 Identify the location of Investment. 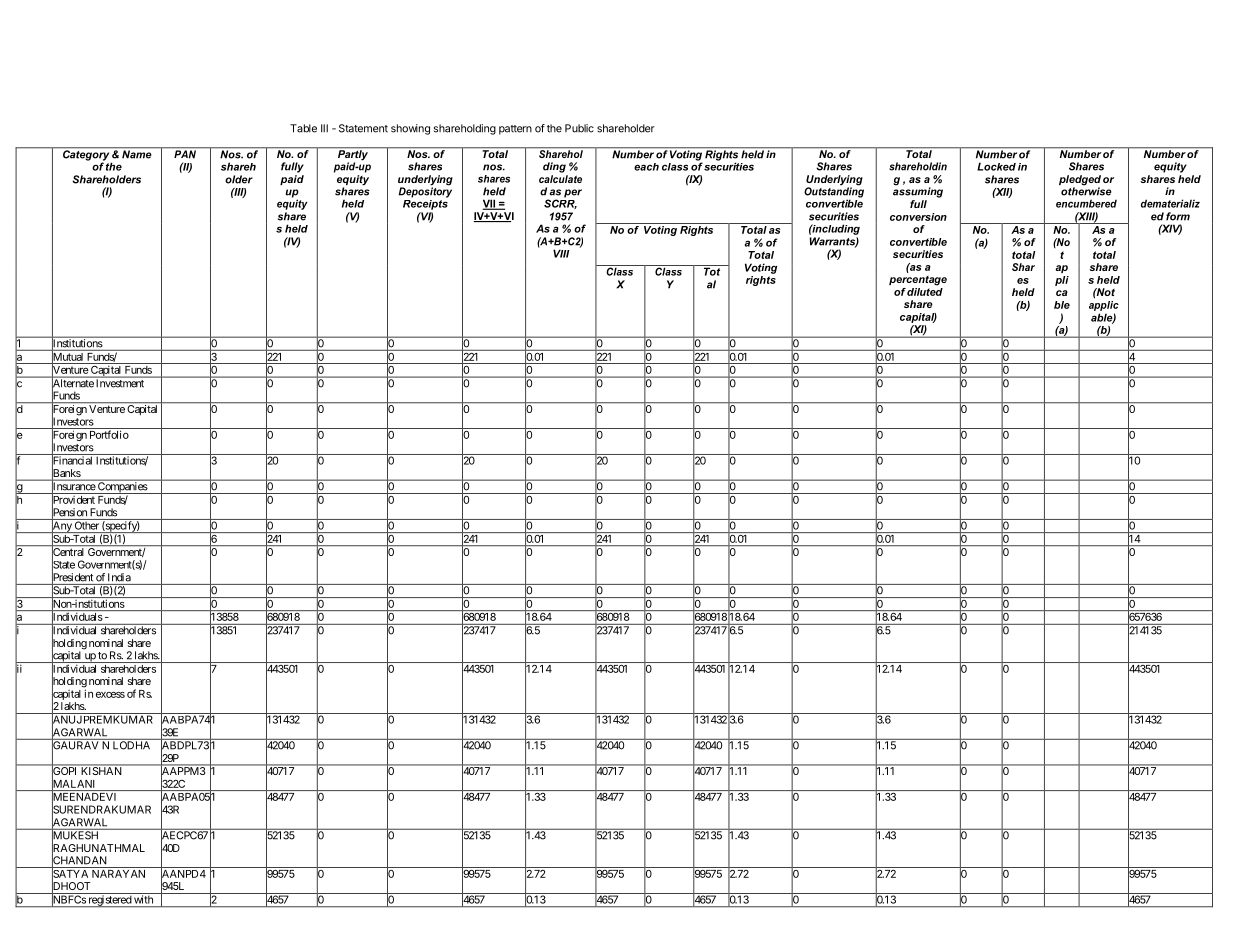
(120, 383).
